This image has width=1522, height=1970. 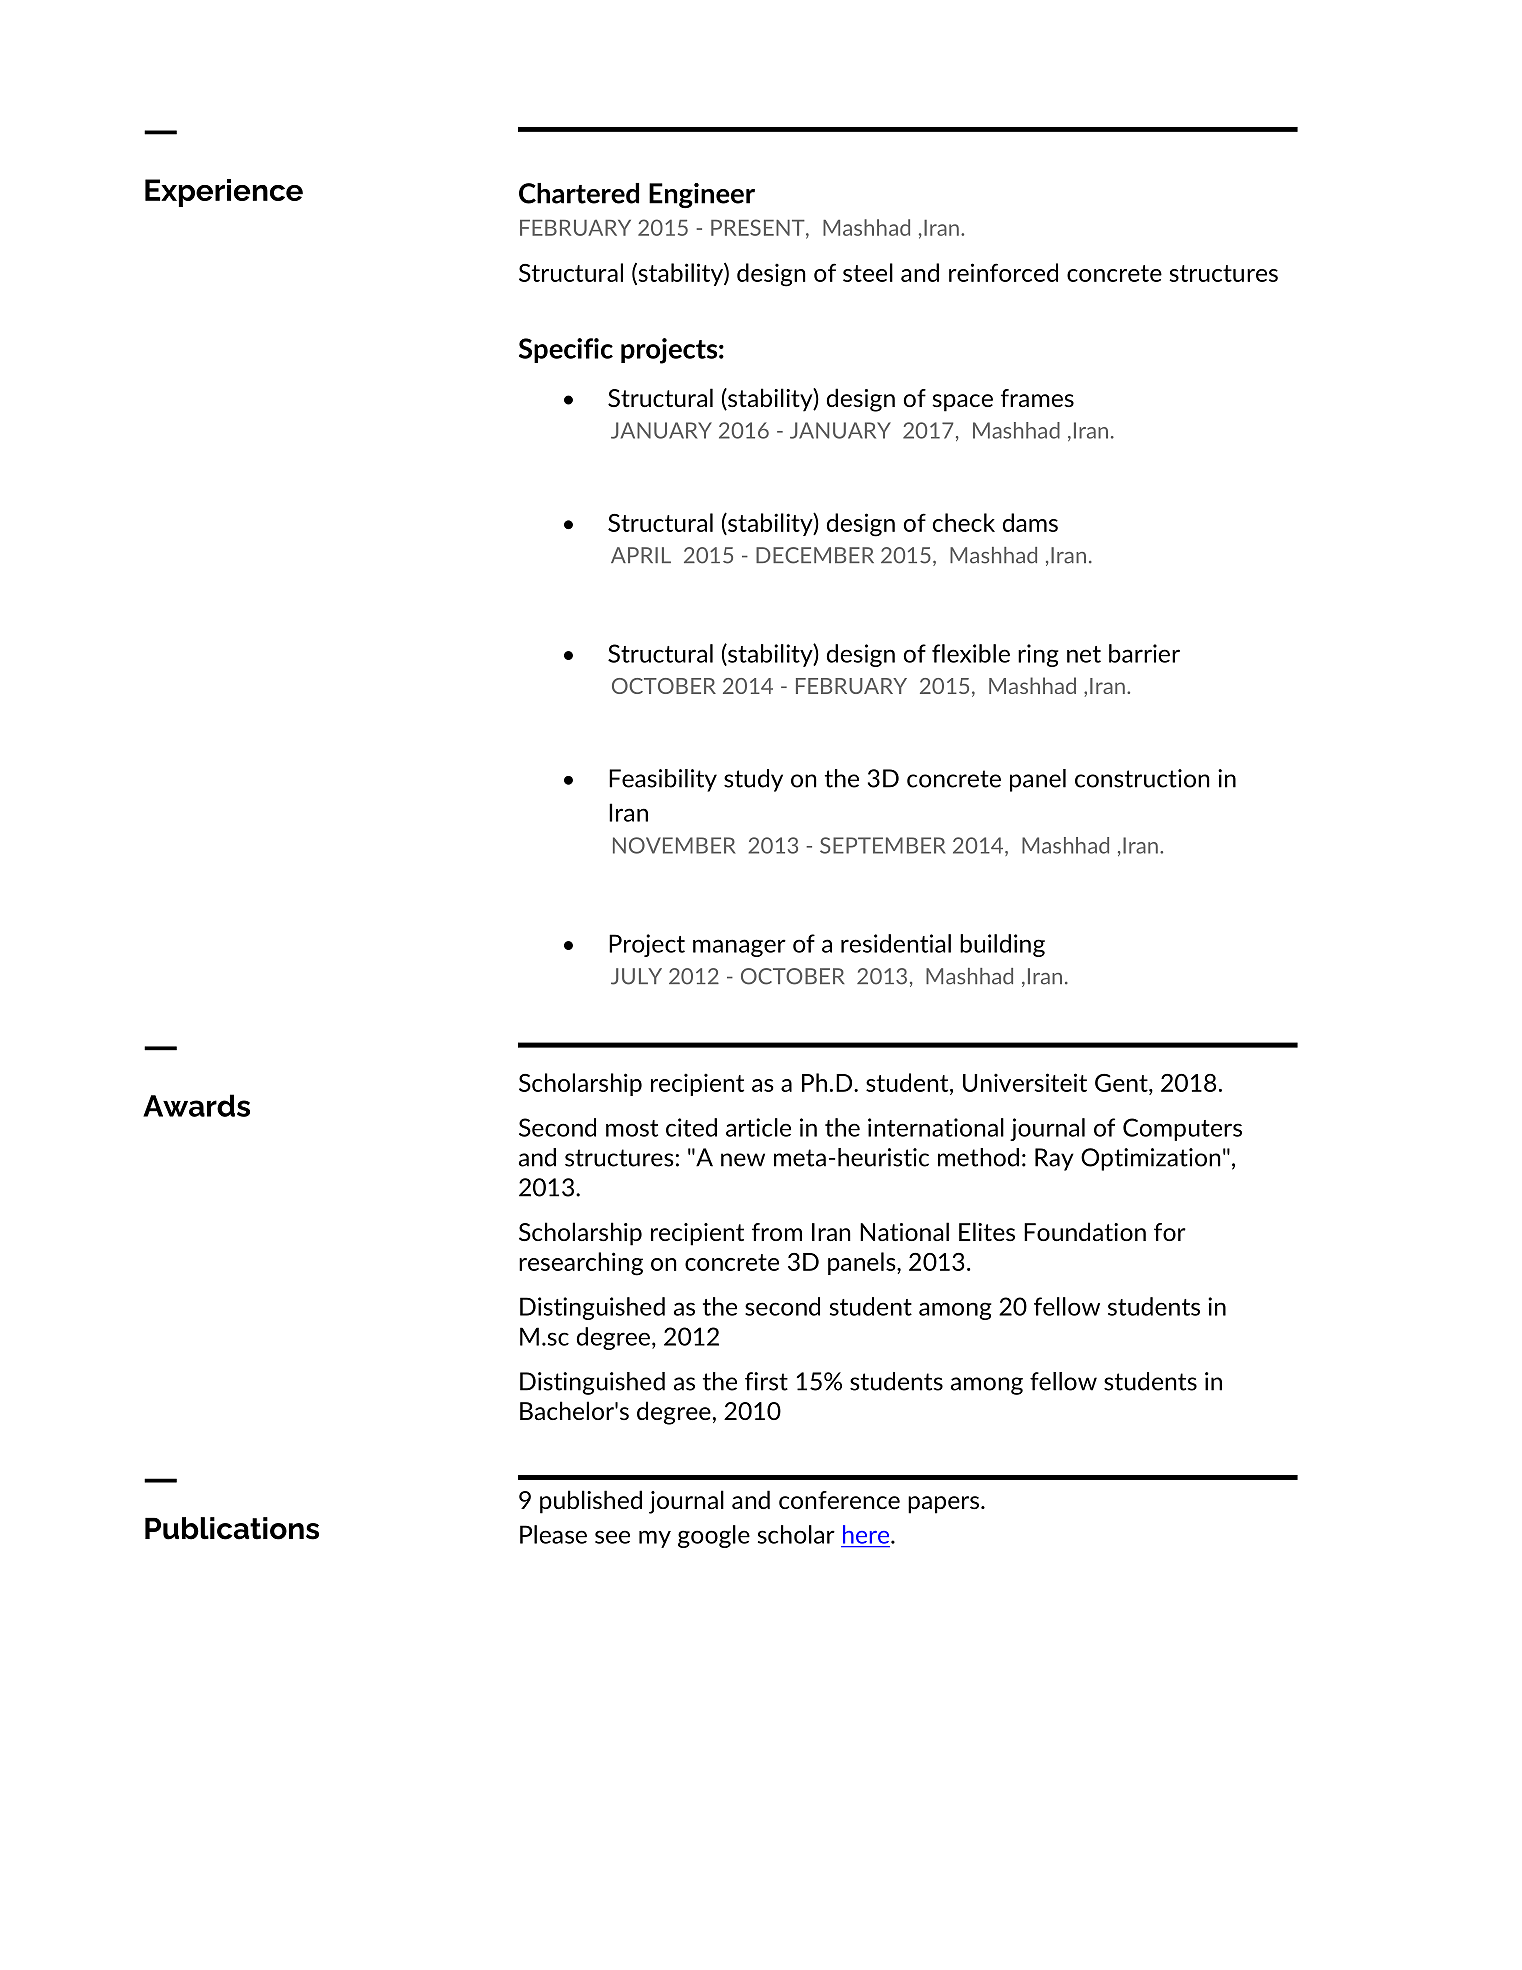 I want to click on papers, so click(x=945, y=1505).
